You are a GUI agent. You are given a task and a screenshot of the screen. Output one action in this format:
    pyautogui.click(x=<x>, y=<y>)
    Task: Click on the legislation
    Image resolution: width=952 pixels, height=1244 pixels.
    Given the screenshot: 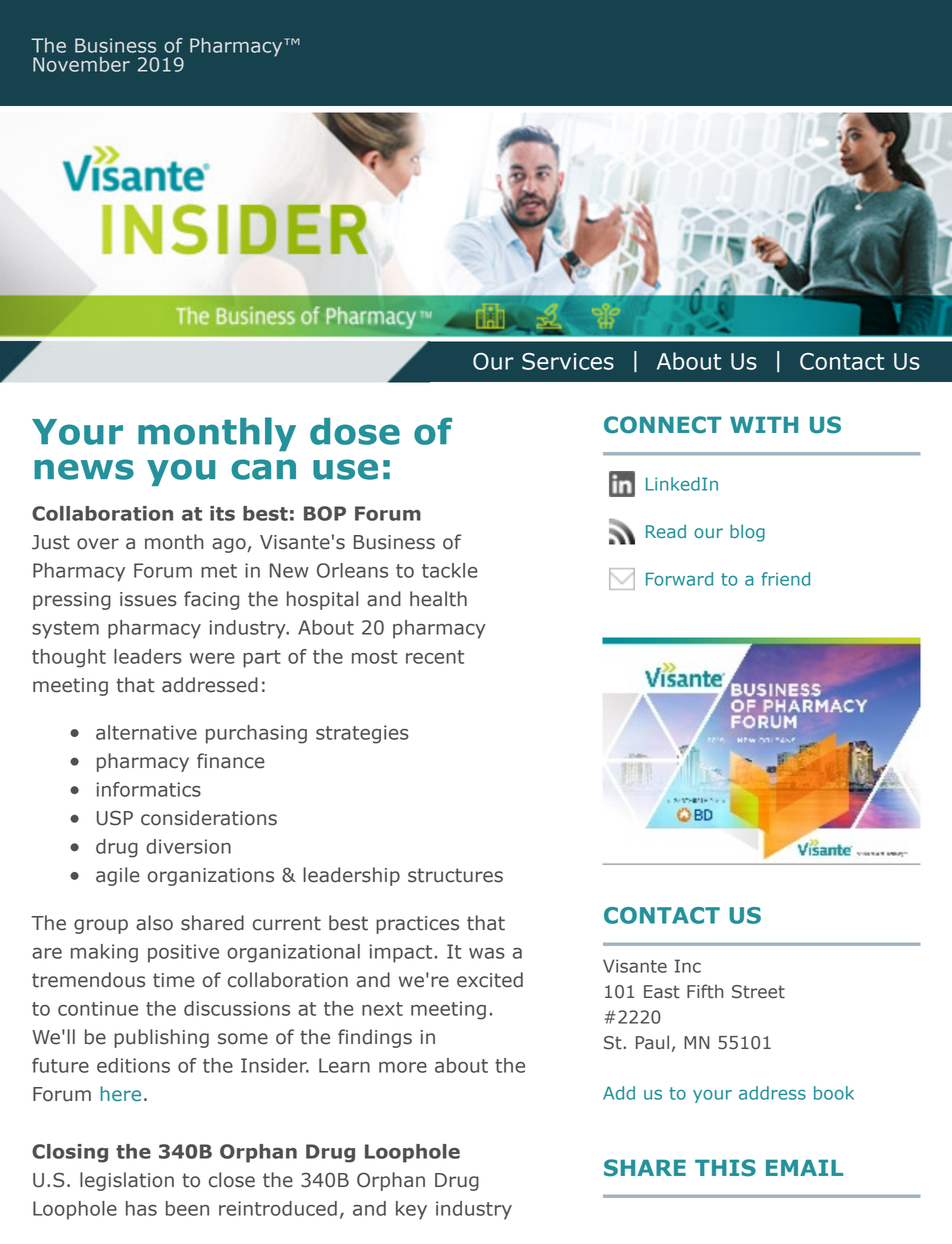 What is the action you would take?
    pyautogui.click(x=127, y=1181)
